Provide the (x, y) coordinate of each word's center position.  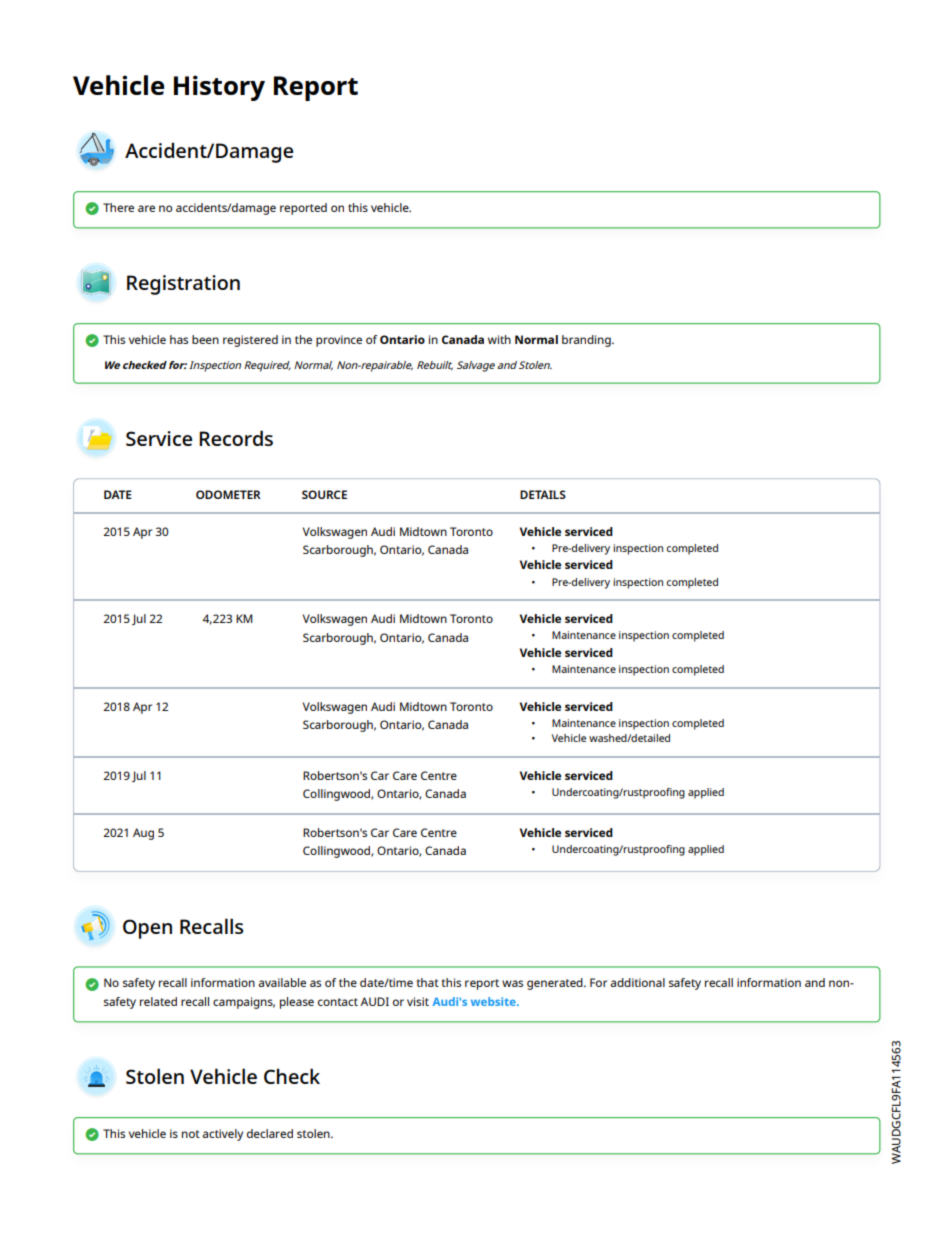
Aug (143, 834)
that (427, 982)
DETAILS (543, 494)
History (219, 88)
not (191, 1134)
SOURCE (324, 494)
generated (556, 984)
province (339, 341)
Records (236, 438)
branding (587, 341)
